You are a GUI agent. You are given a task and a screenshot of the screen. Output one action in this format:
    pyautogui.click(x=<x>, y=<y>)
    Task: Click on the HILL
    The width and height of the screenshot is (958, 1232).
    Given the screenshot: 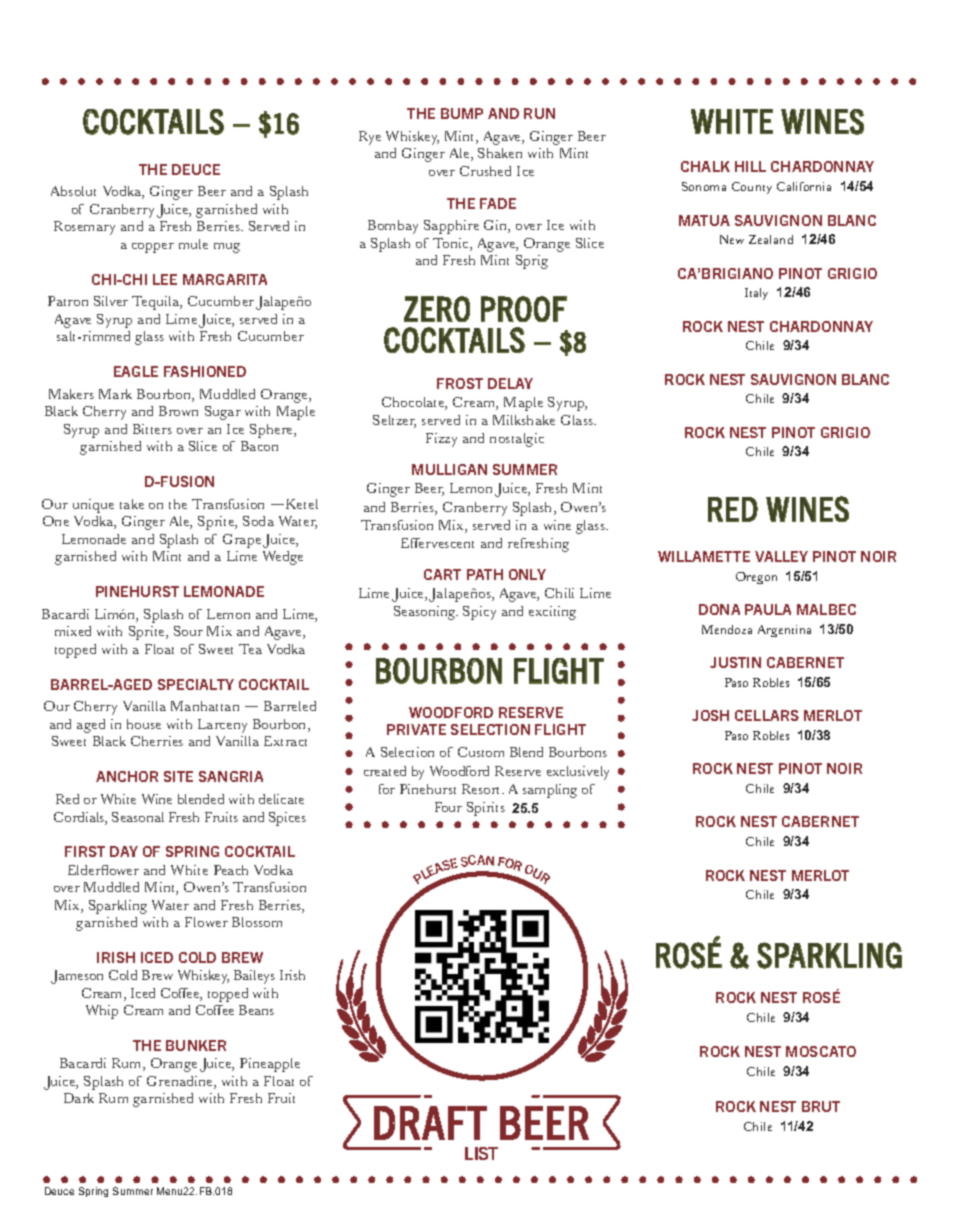 What is the action you would take?
    pyautogui.click(x=750, y=166)
